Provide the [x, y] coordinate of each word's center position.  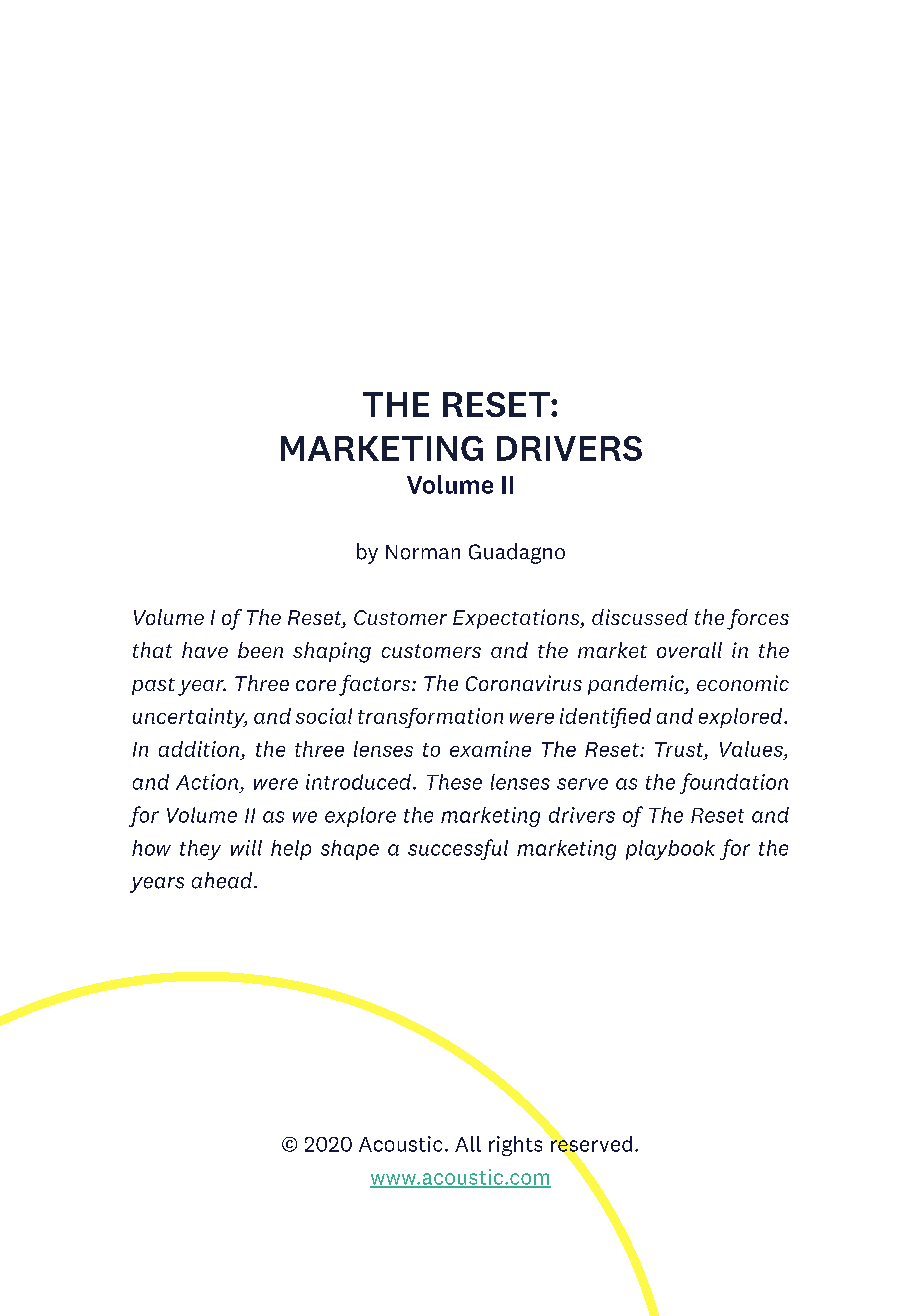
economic [743, 683]
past [153, 686]
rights [515, 1146]
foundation [734, 783]
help [291, 850]
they [200, 850]
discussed [640, 617]
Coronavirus [524, 683]
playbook [670, 850]
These [454, 782]
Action [207, 782]
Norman [423, 552]
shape [350, 850]
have [205, 650]
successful [458, 849]
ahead [223, 880]
